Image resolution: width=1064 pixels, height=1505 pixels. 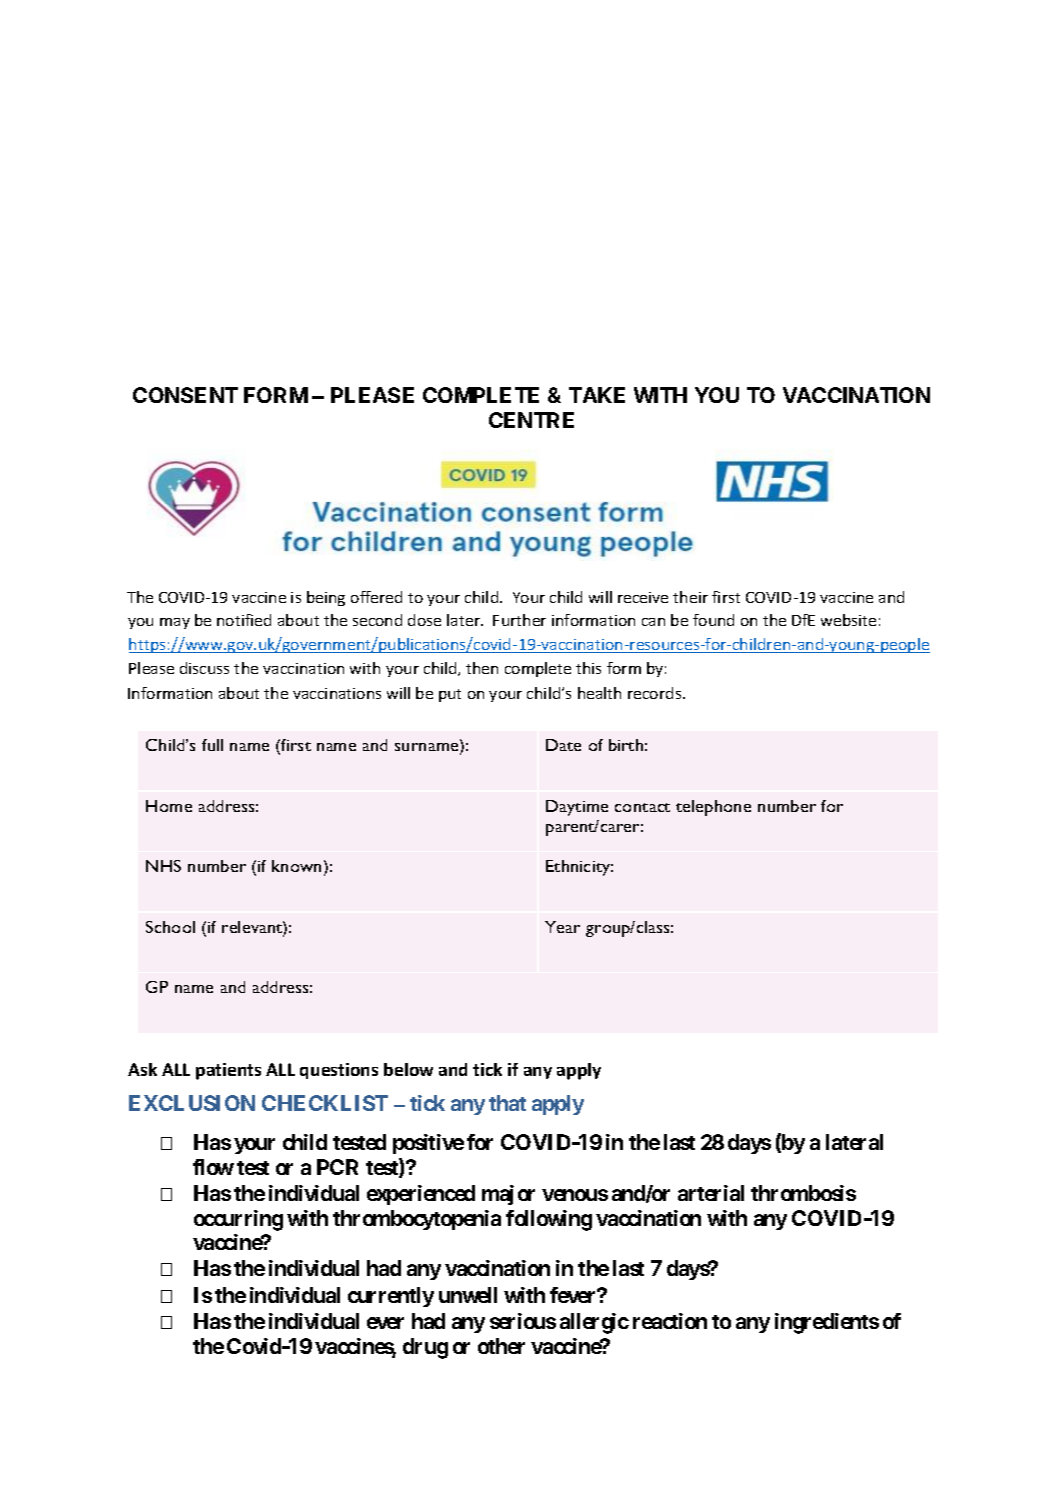 I want to click on Year, so click(x=562, y=927).
